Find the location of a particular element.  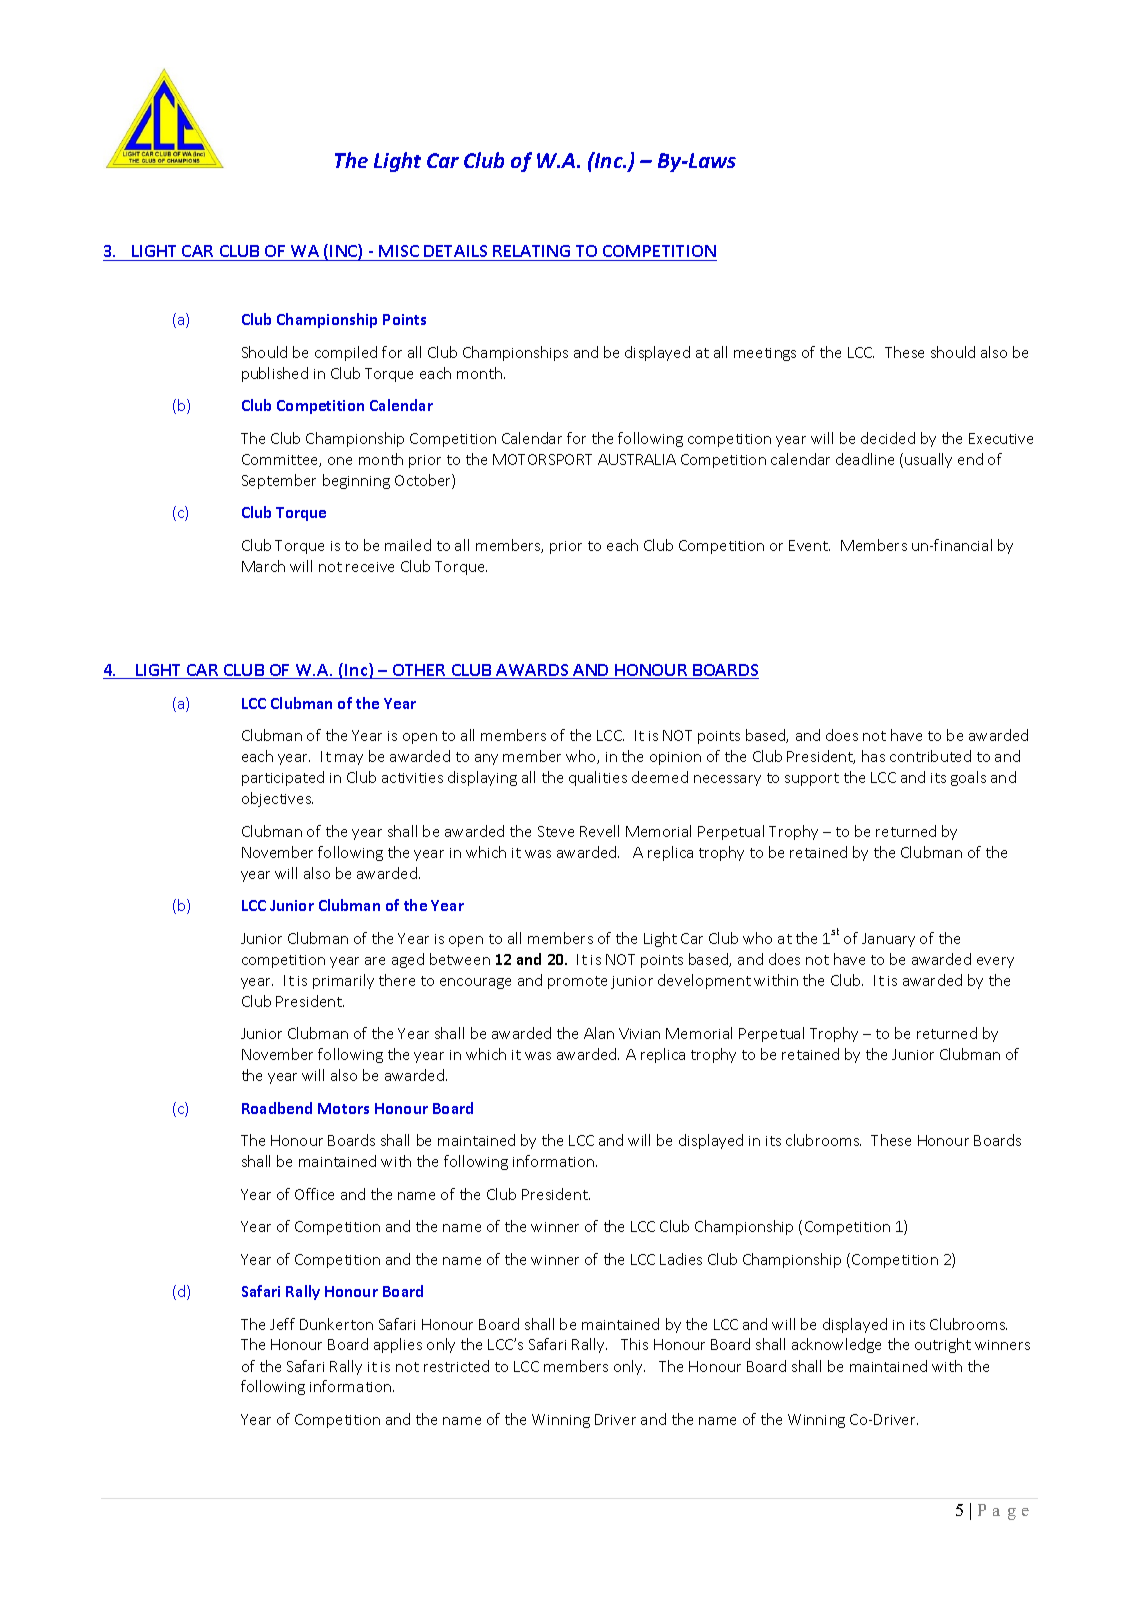

primarily is located at coordinates (343, 981).
